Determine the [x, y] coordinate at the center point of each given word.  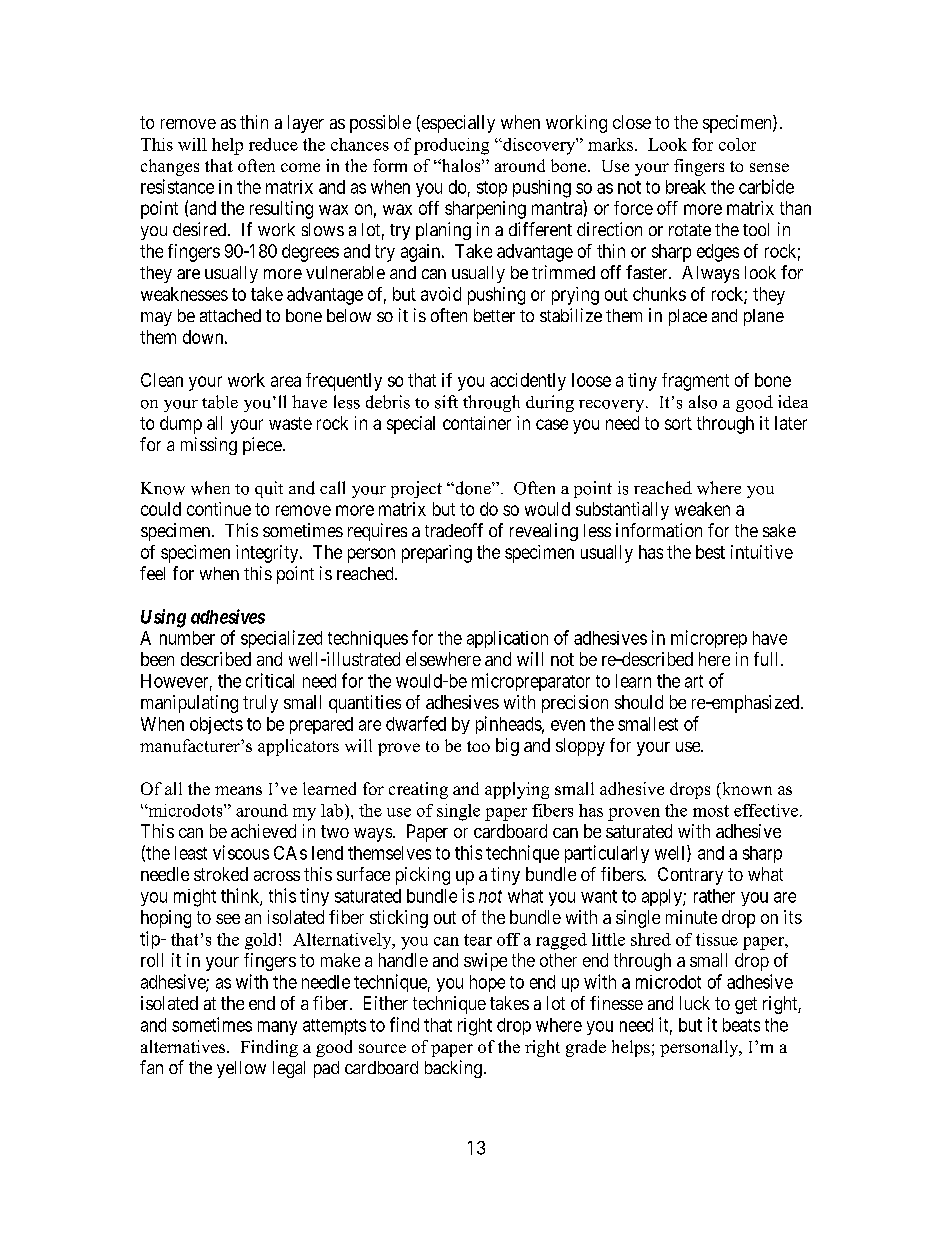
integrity [268, 554]
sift [446, 402]
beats [741, 1025]
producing [451, 146]
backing [453, 1069]
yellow [241, 1069]
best [710, 552]
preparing [437, 554]
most [711, 811]
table [220, 402]
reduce [273, 144]
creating [418, 790]
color [737, 144]
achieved [263, 831]
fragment [695, 382]
